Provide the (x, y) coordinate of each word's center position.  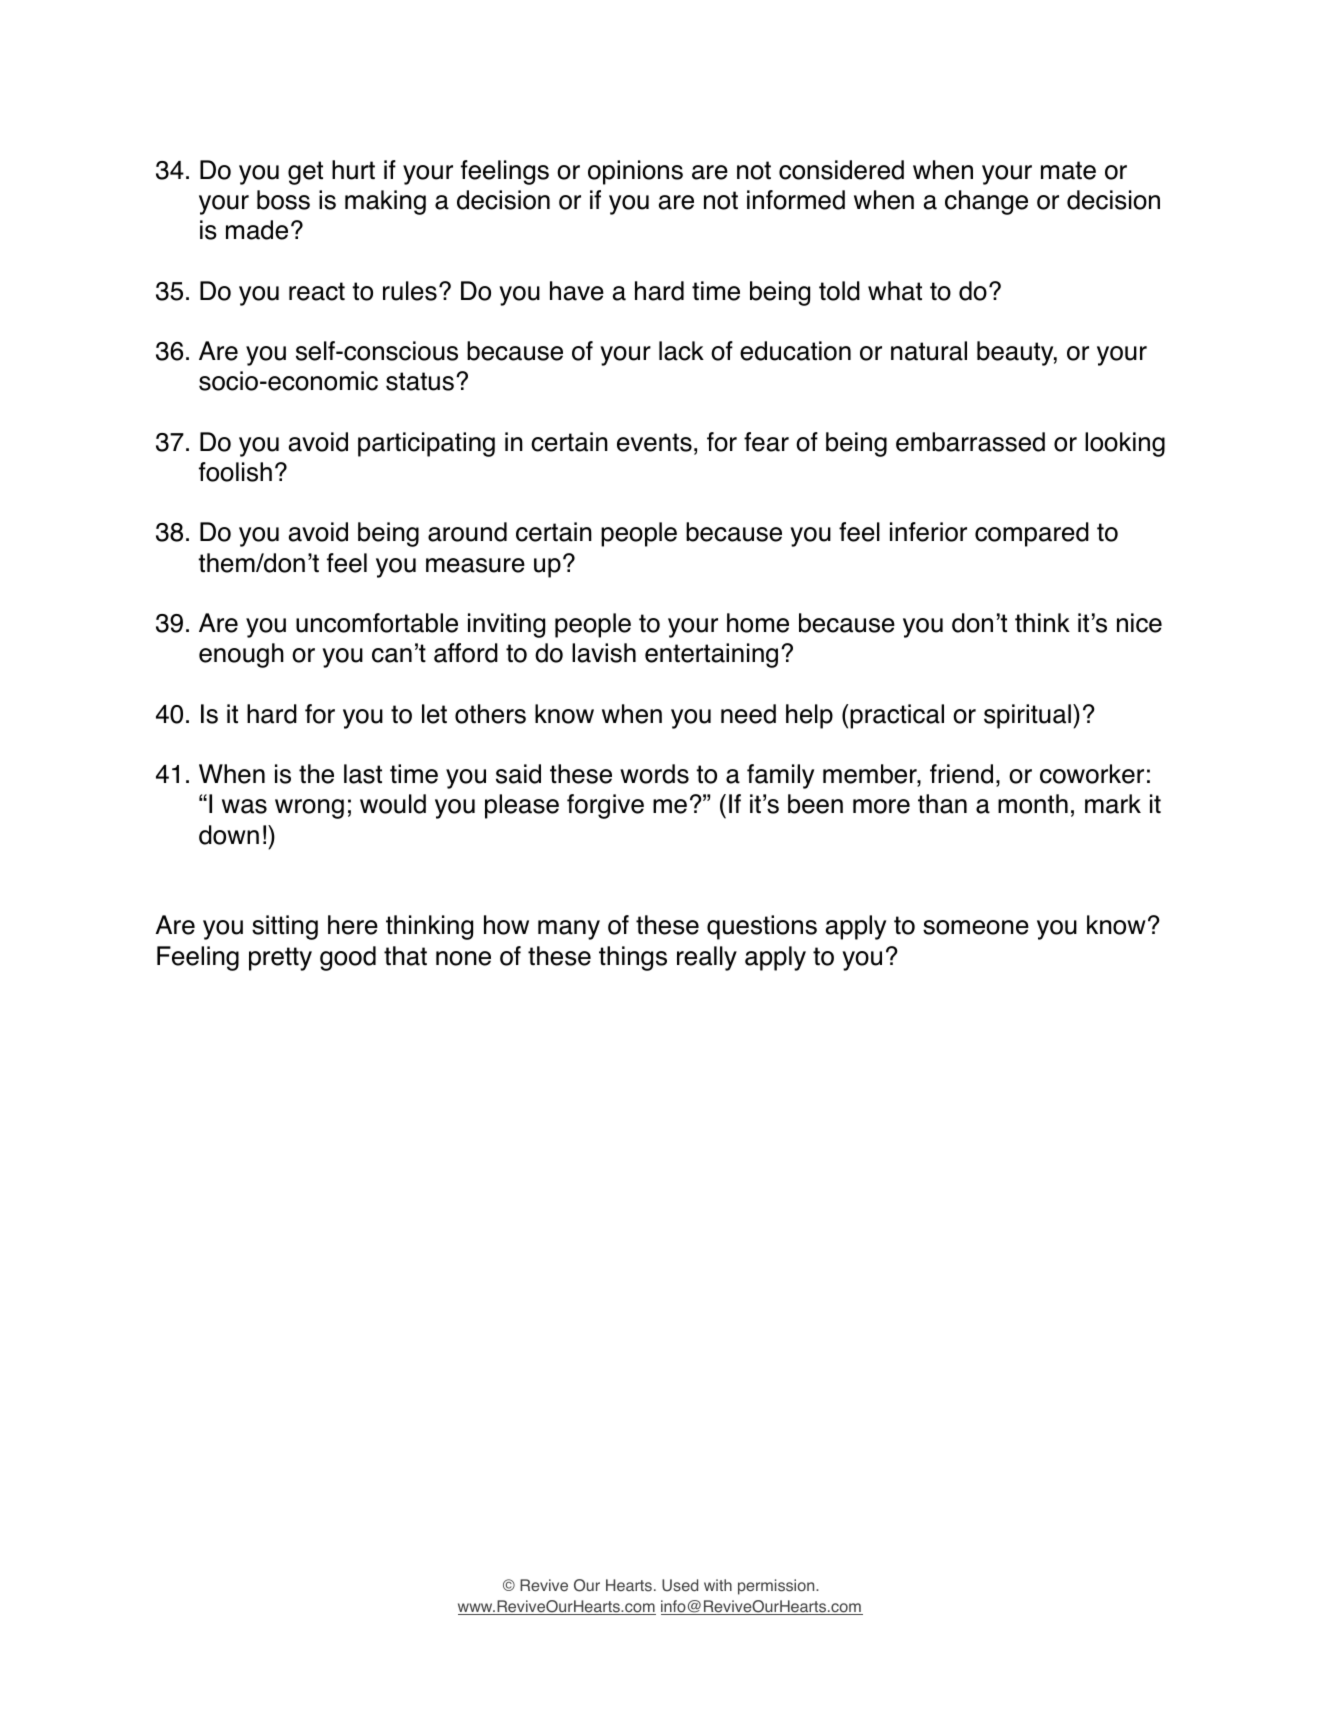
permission (777, 1587)
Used (680, 1585)
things (633, 958)
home (758, 623)
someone (976, 927)
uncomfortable (377, 623)
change (986, 202)
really (707, 958)
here (353, 925)
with (718, 1585)
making (385, 202)
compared (1032, 534)
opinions (635, 172)
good (348, 958)
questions (762, 927)
